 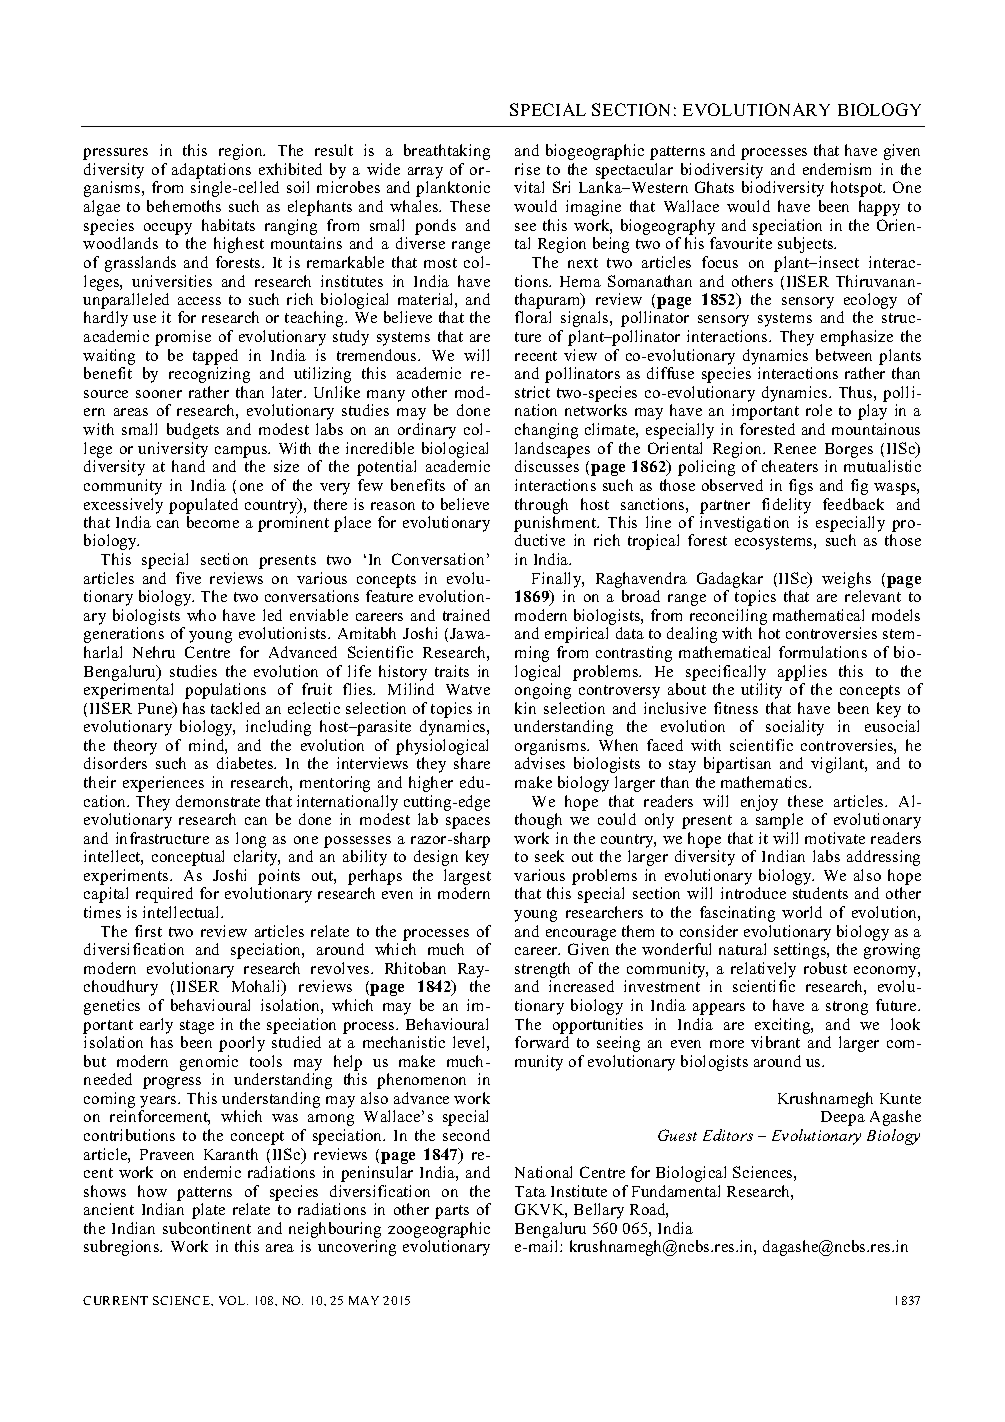 I want to click on sociality, so click(x=795, y=728).
